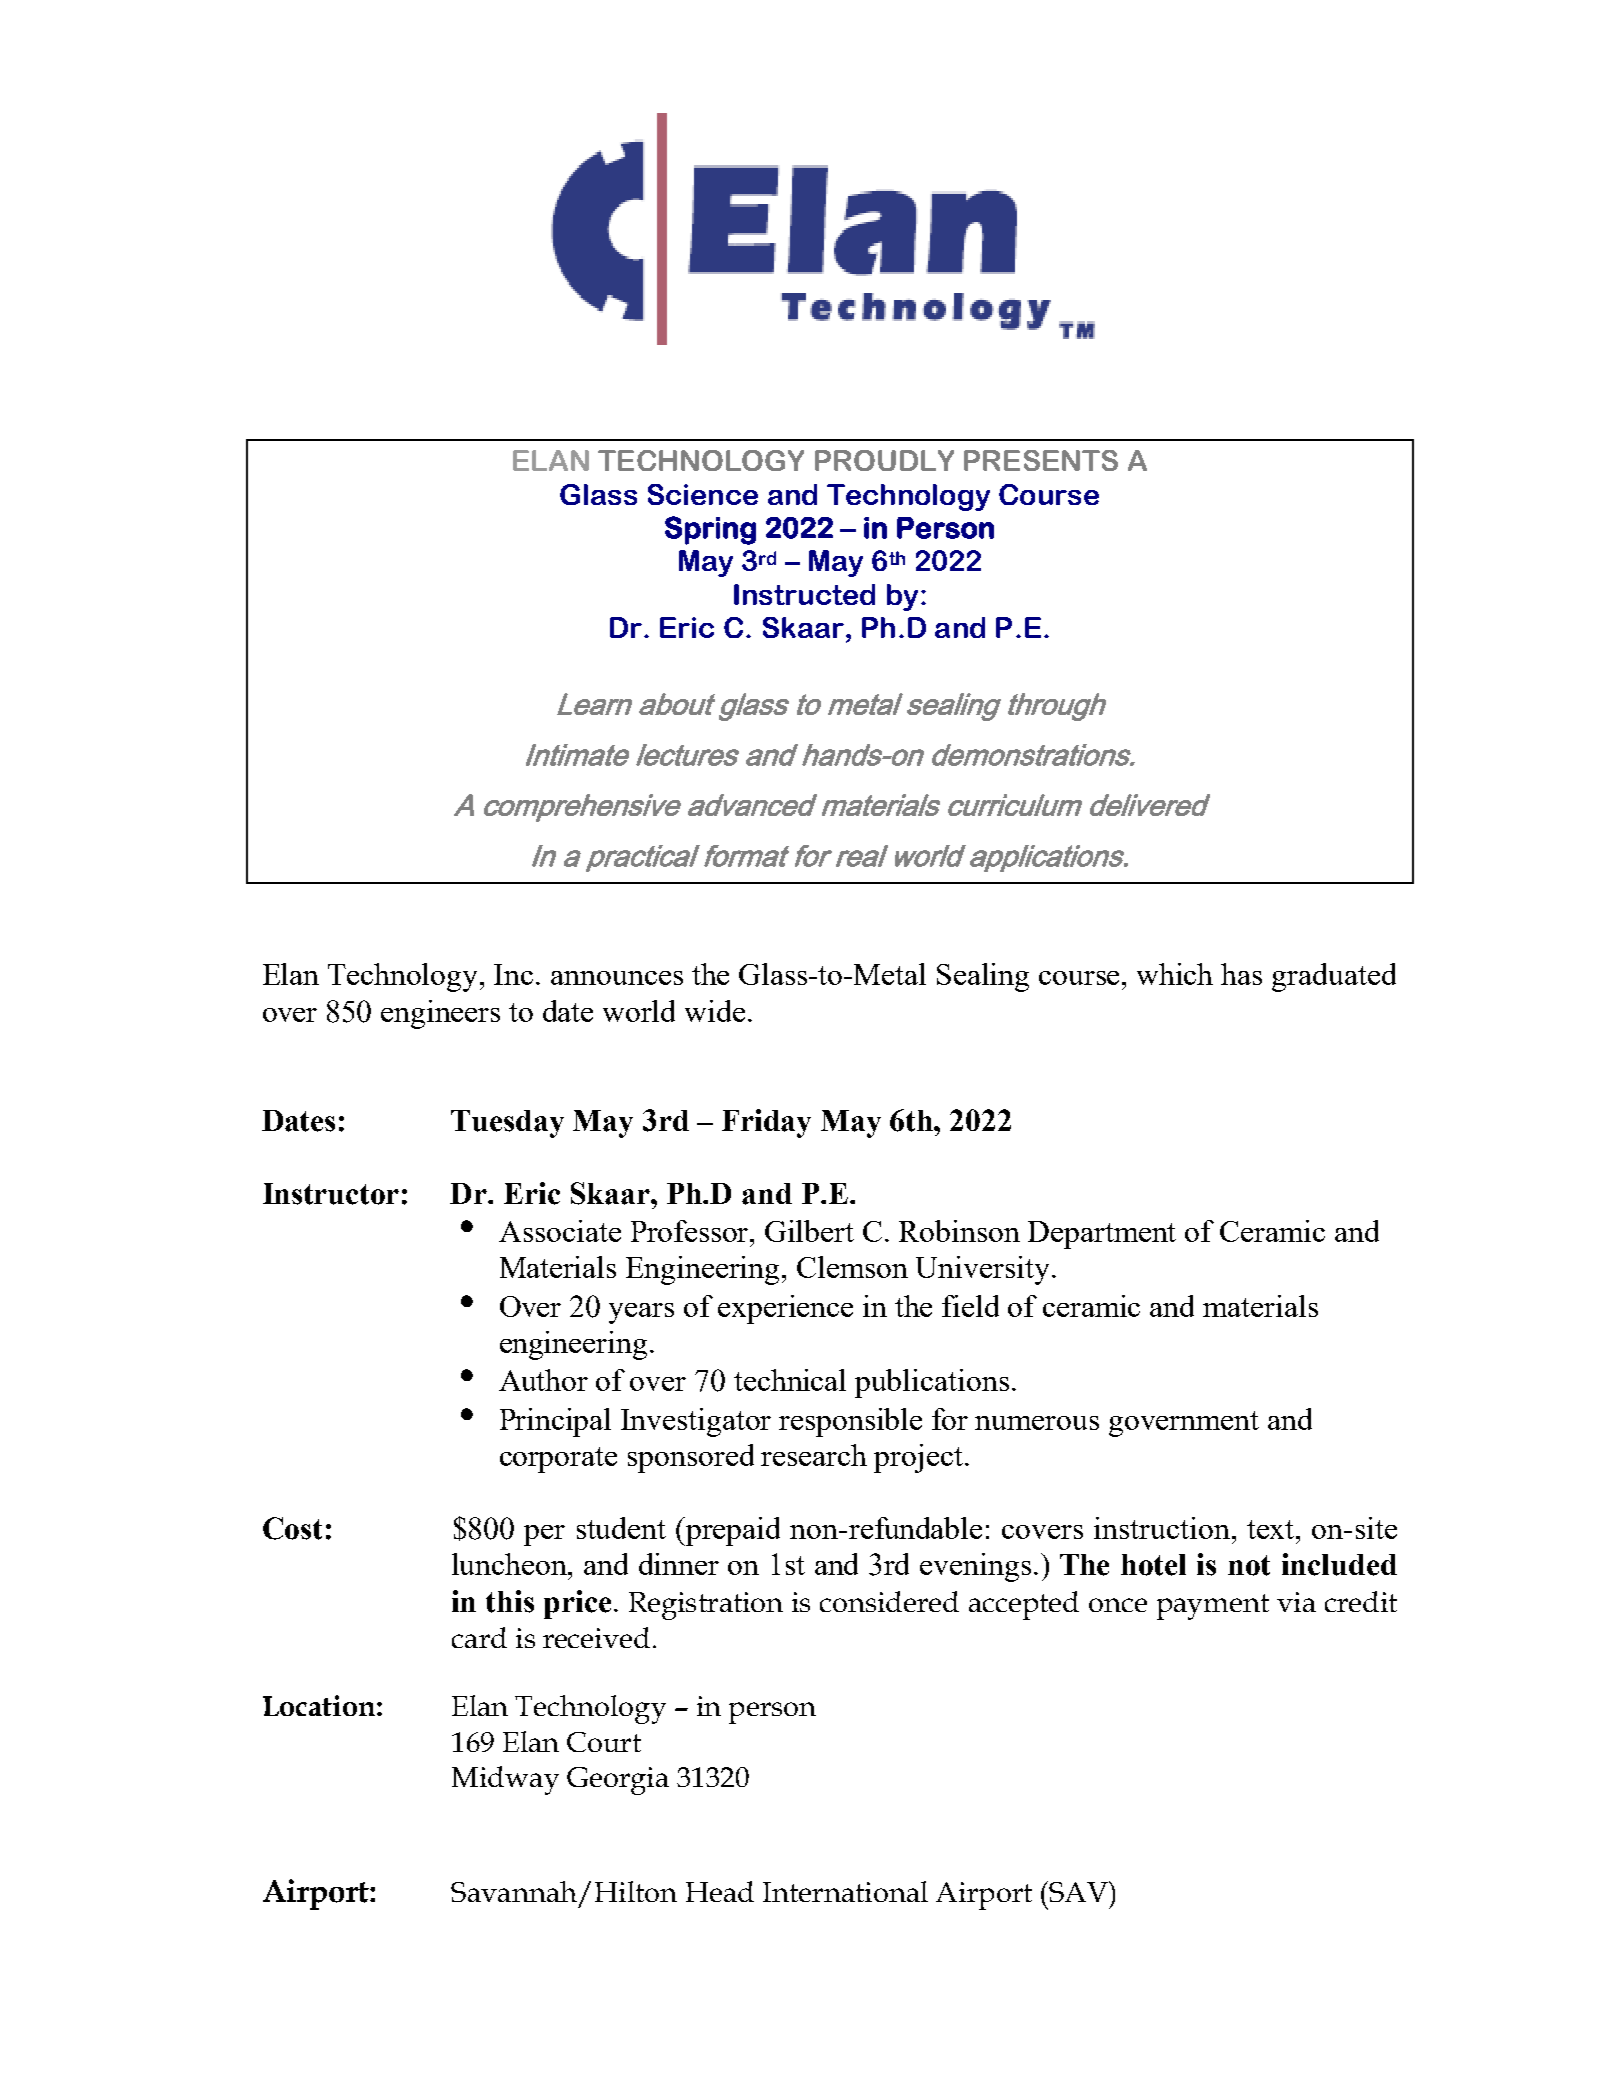 The image size is (1612, 2085). Describe the element at coordinates (331, 1194) in the screenshot. I see `Instructor` at that location.
